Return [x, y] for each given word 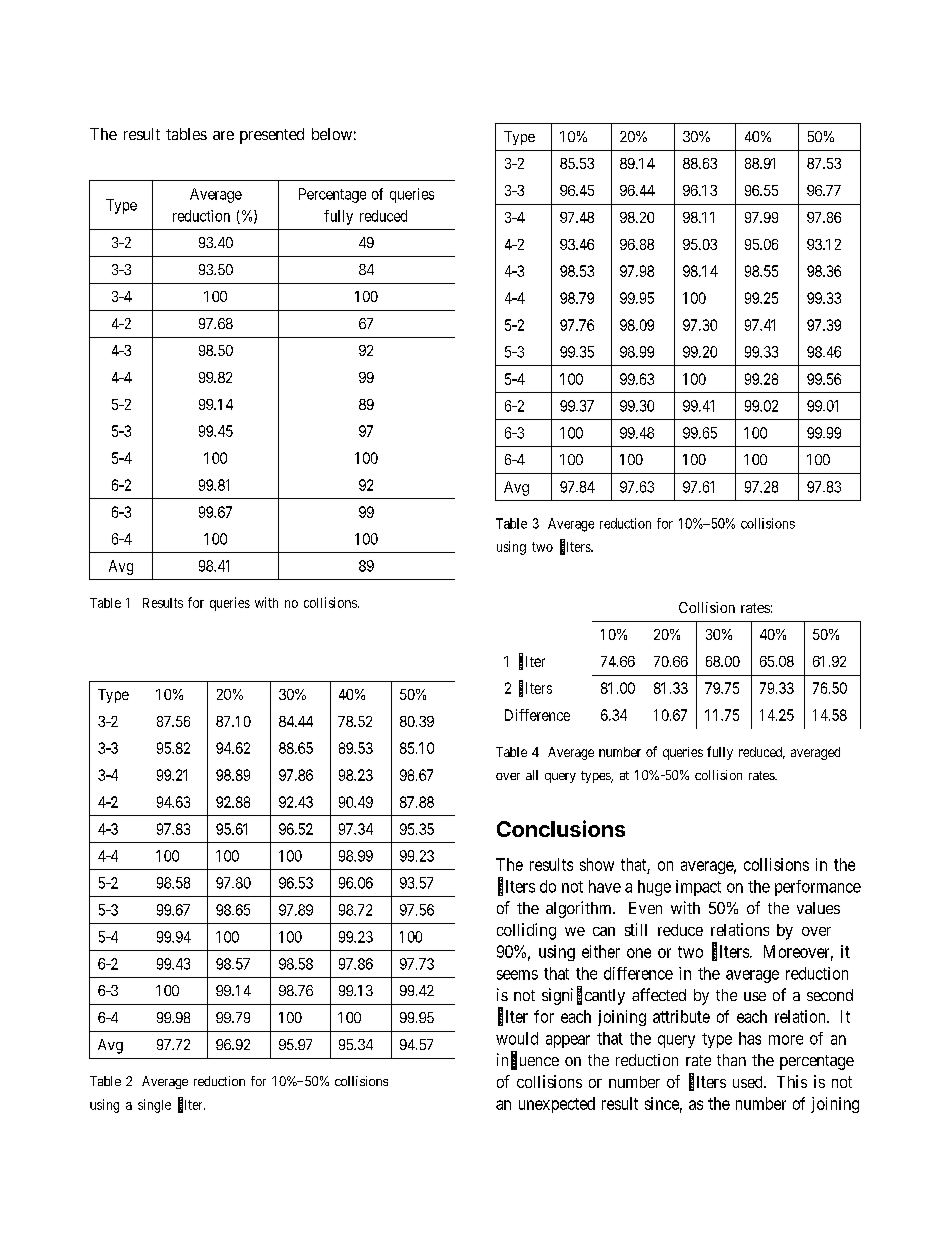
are [223, 135]
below [332, 134]
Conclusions [561, 828]
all [532, 775]
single [154, 1106]
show [597, 864]
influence [528, 1060]
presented [272, 136]
